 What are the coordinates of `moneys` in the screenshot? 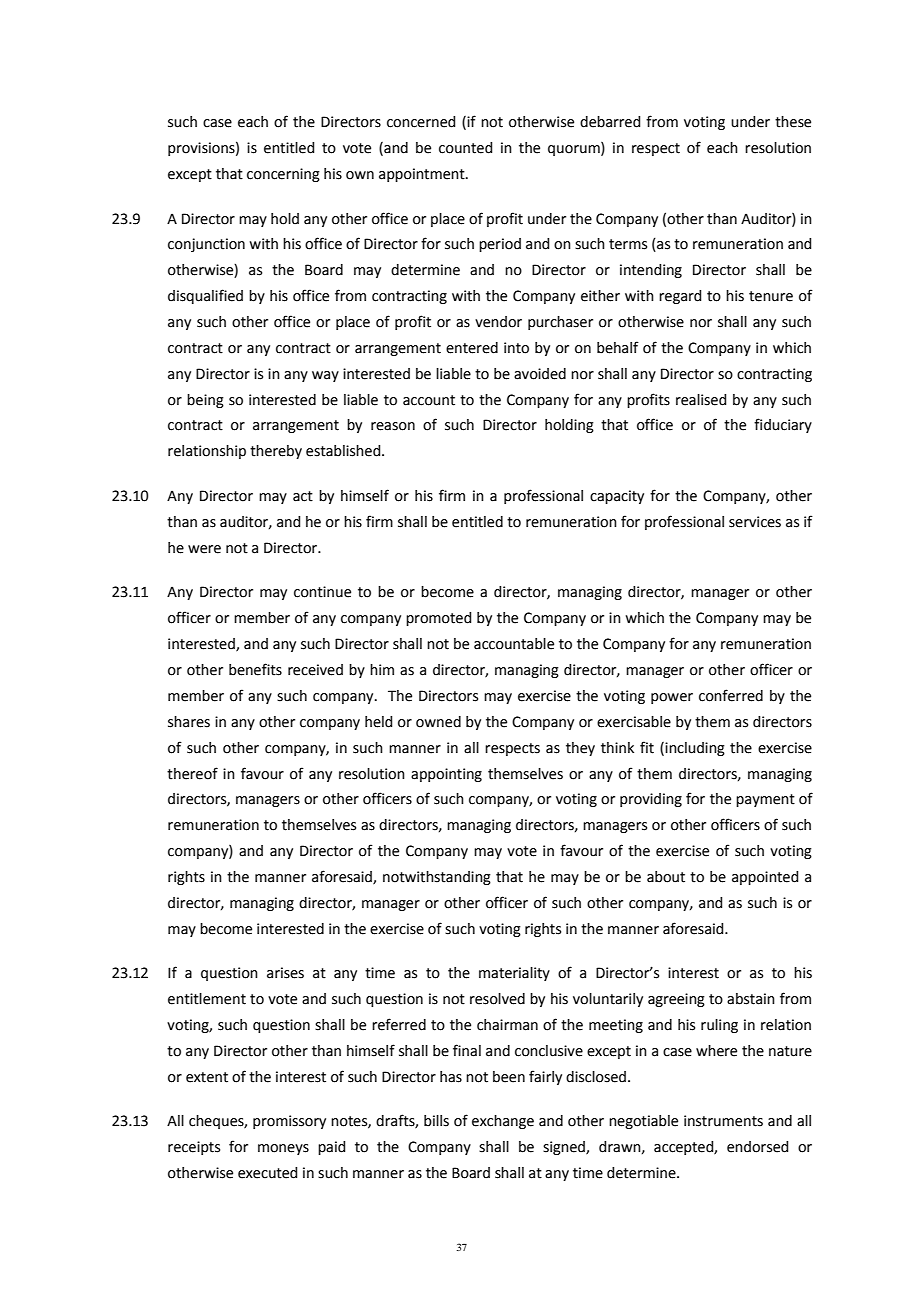 It's located at (283, 1149).
